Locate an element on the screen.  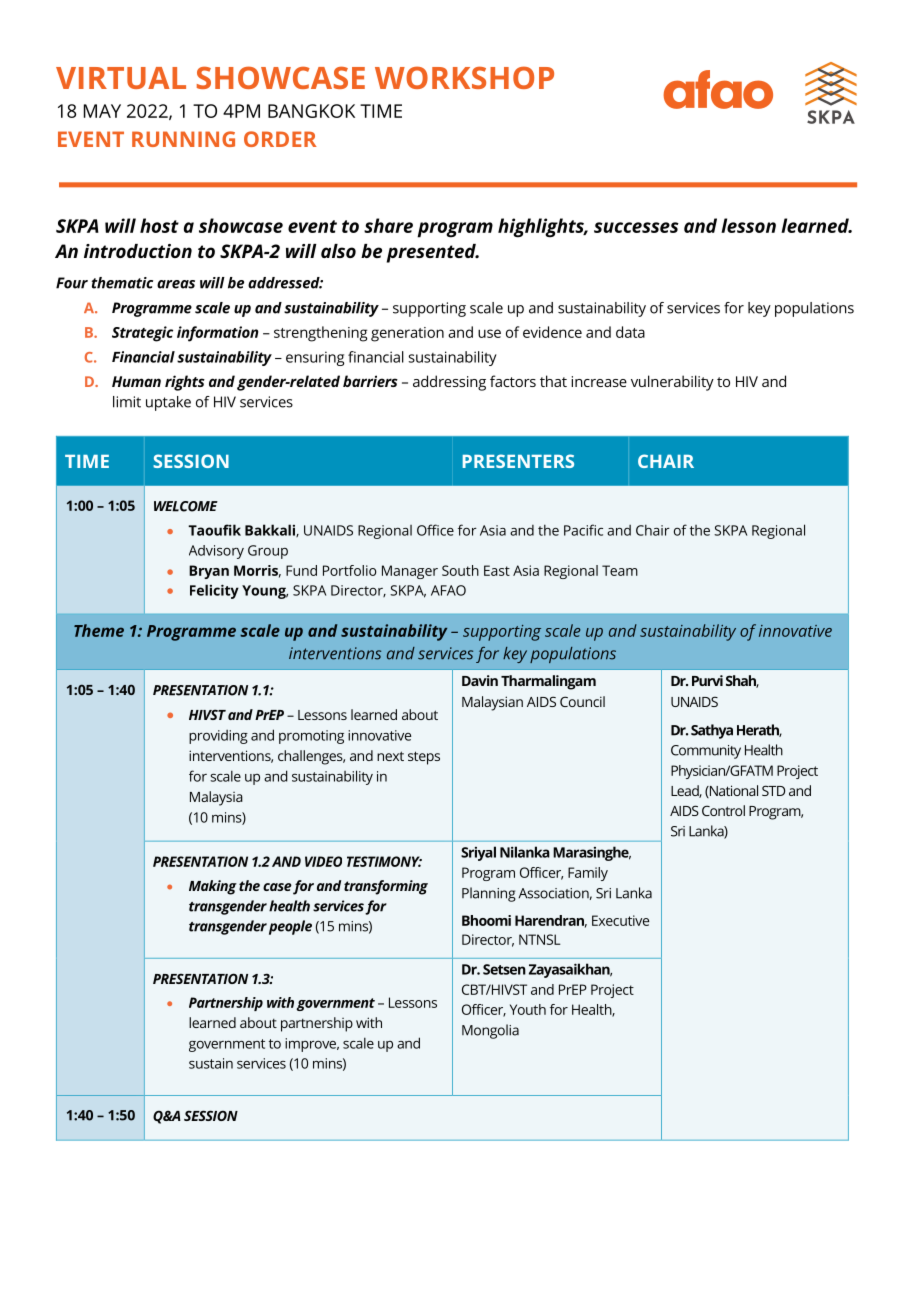
Manager is located at coordinates (410, 572).
